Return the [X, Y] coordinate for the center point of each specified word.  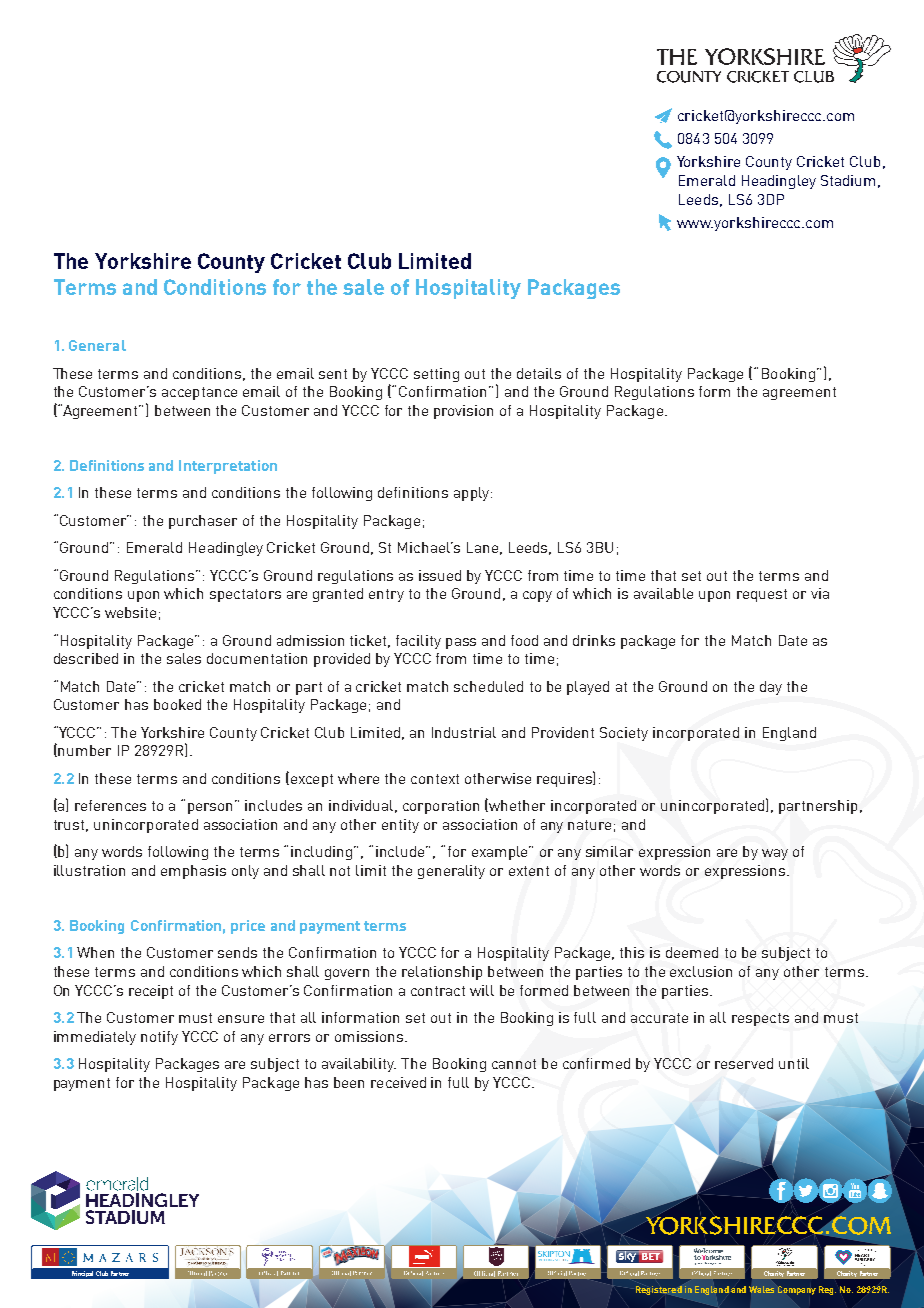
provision [463, 412]
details [539, 373]
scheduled [488, 686]
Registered [659, 1290]
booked [177, 704]
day [771, 688]
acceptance [199, 393]
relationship [442, 973]
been [349, 1082]
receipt [151, 992]
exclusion [701, 971]
